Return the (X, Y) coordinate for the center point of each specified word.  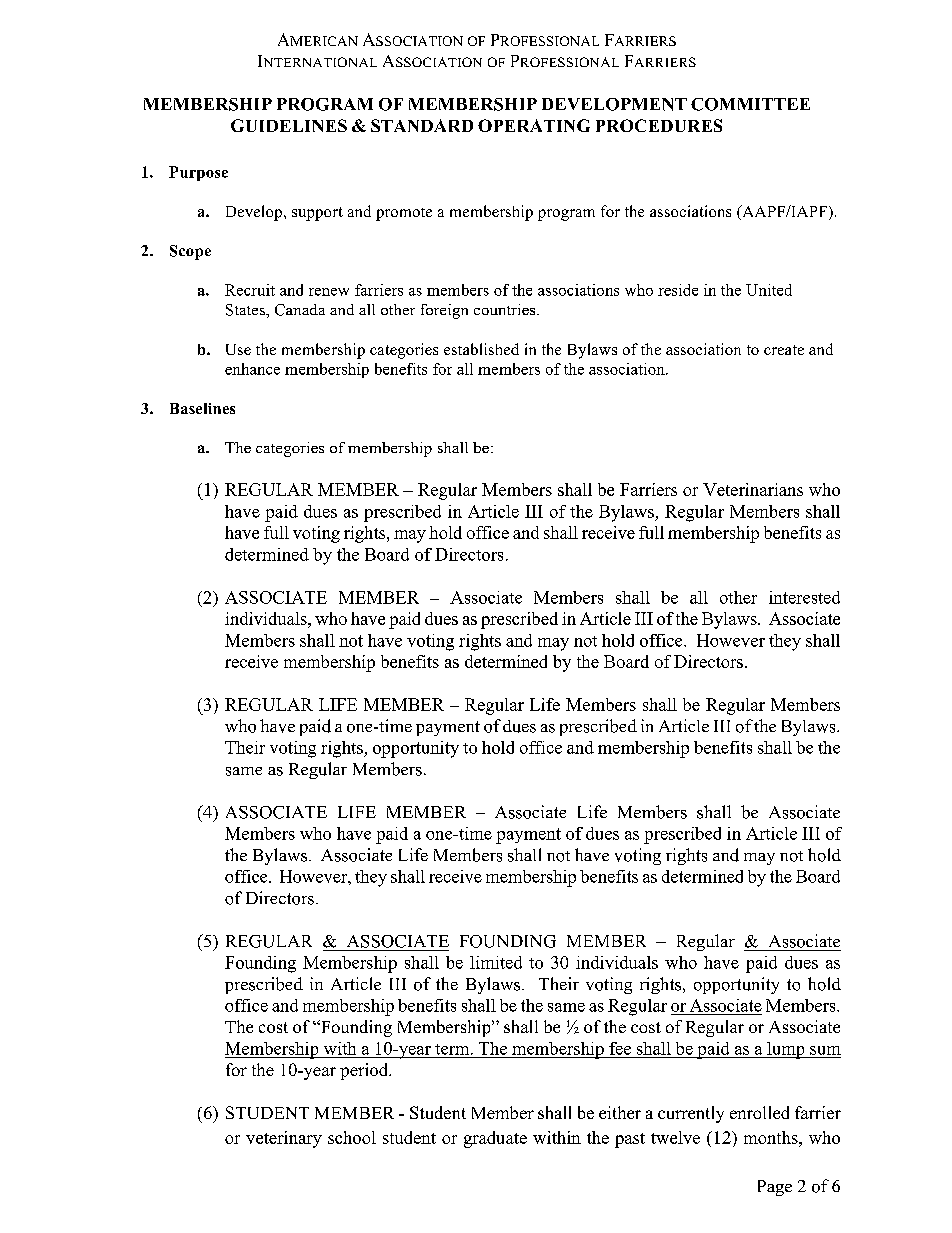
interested (804, 597)
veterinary (284, 1139)
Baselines (202, 408)
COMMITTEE (750, 104)
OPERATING (534, 125)
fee (620, 1048)
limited (496, 962)
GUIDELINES (289, 125)
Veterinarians (753, 489)
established (481, 349)
